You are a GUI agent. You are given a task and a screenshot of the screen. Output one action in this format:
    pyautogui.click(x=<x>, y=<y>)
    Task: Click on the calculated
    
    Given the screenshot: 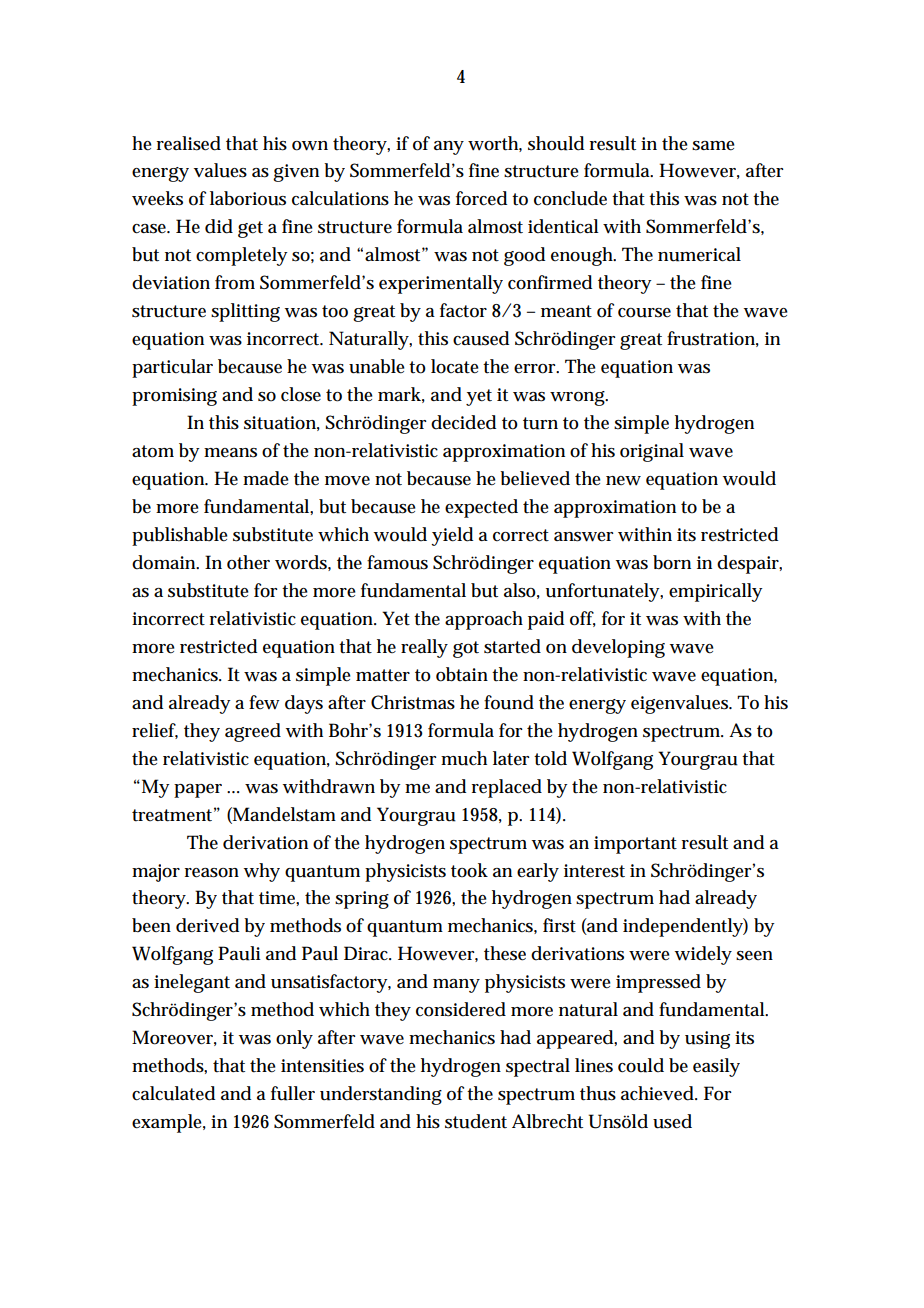 What is the action you would take?
    pyautogui.click(x=173, y=1093)
